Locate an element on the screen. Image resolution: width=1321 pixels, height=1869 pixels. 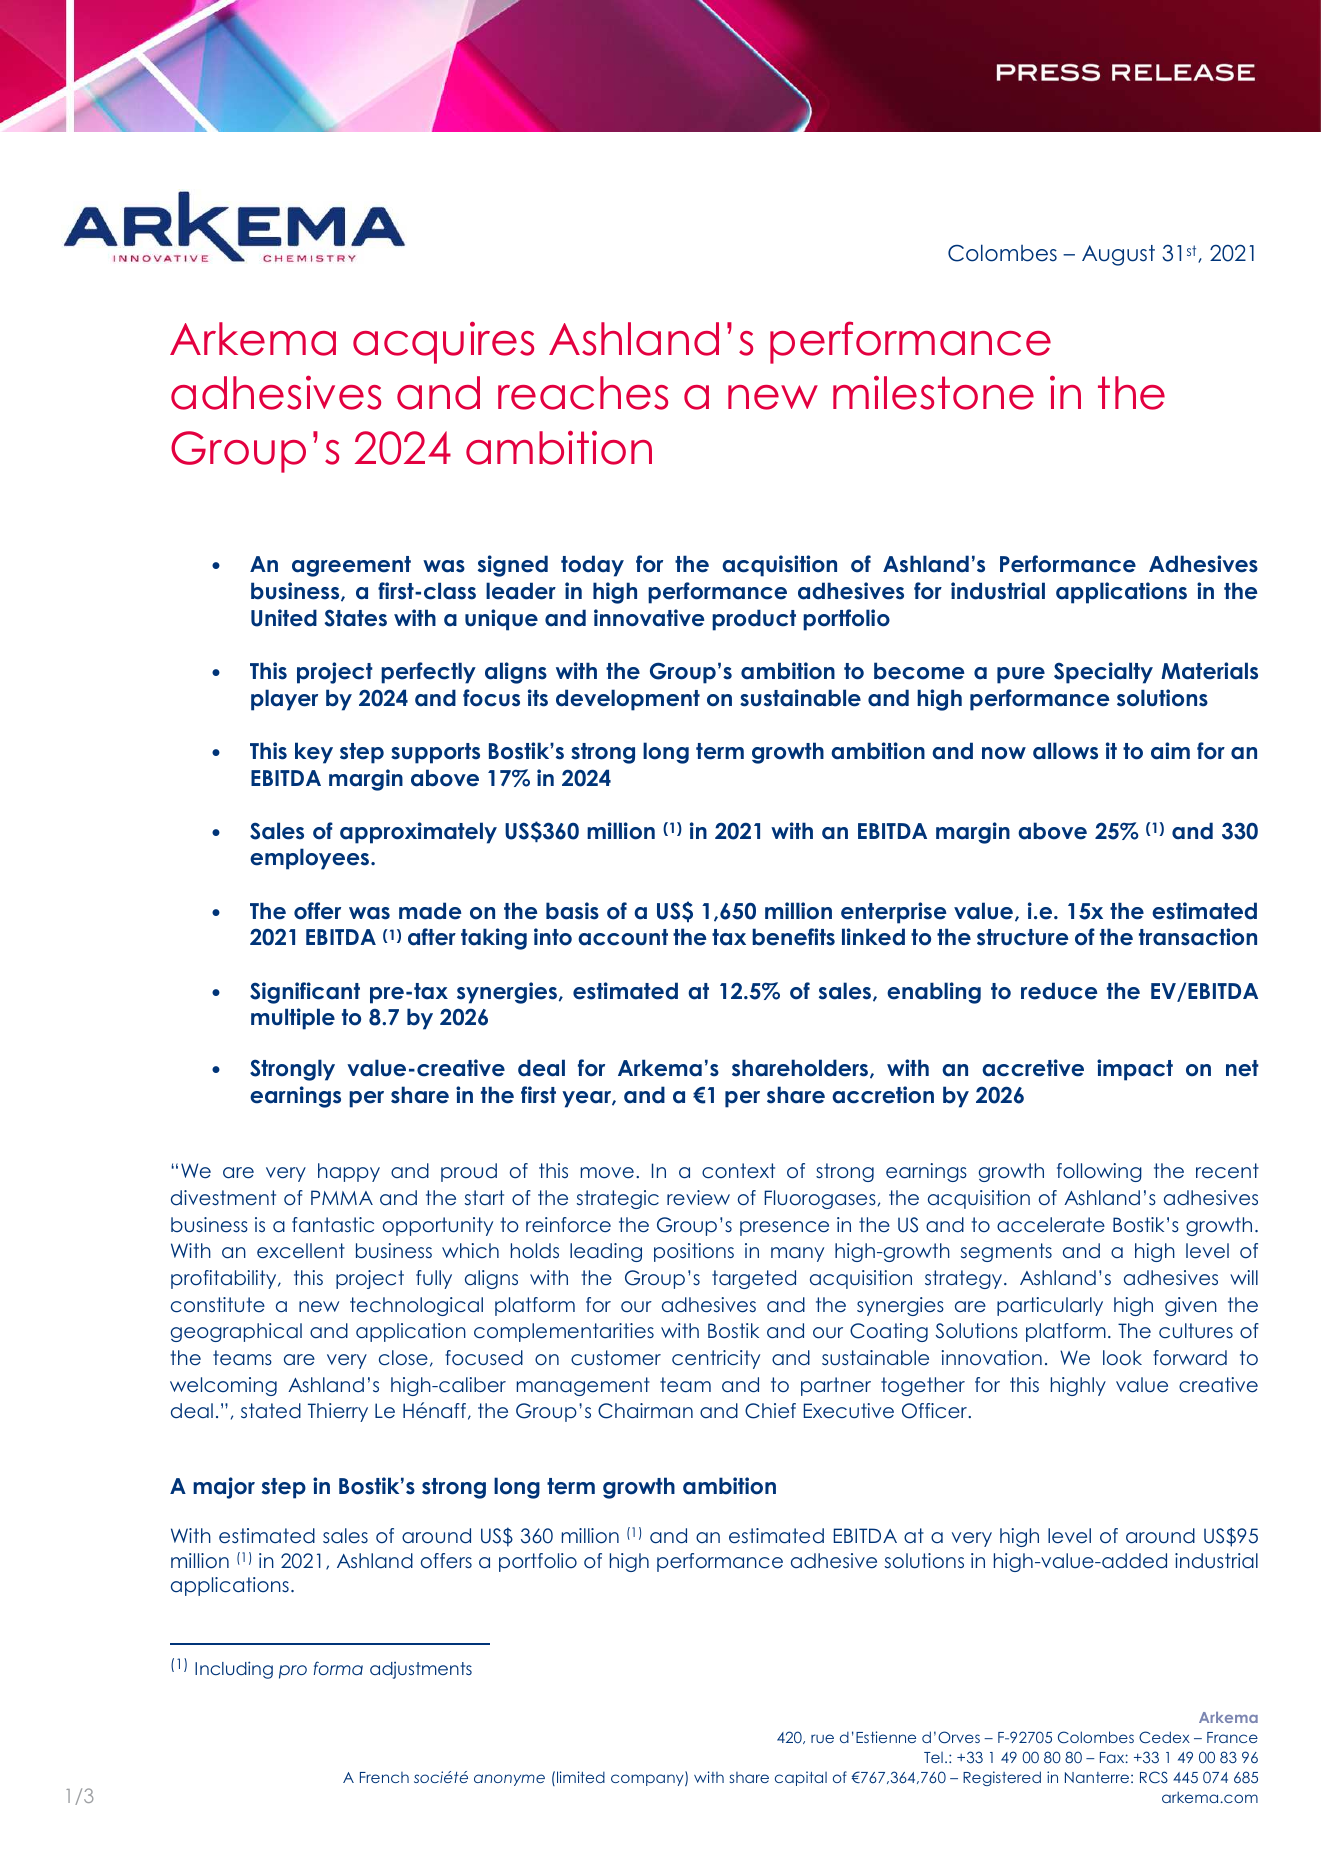
French is located at coordinates (384, 1777).
